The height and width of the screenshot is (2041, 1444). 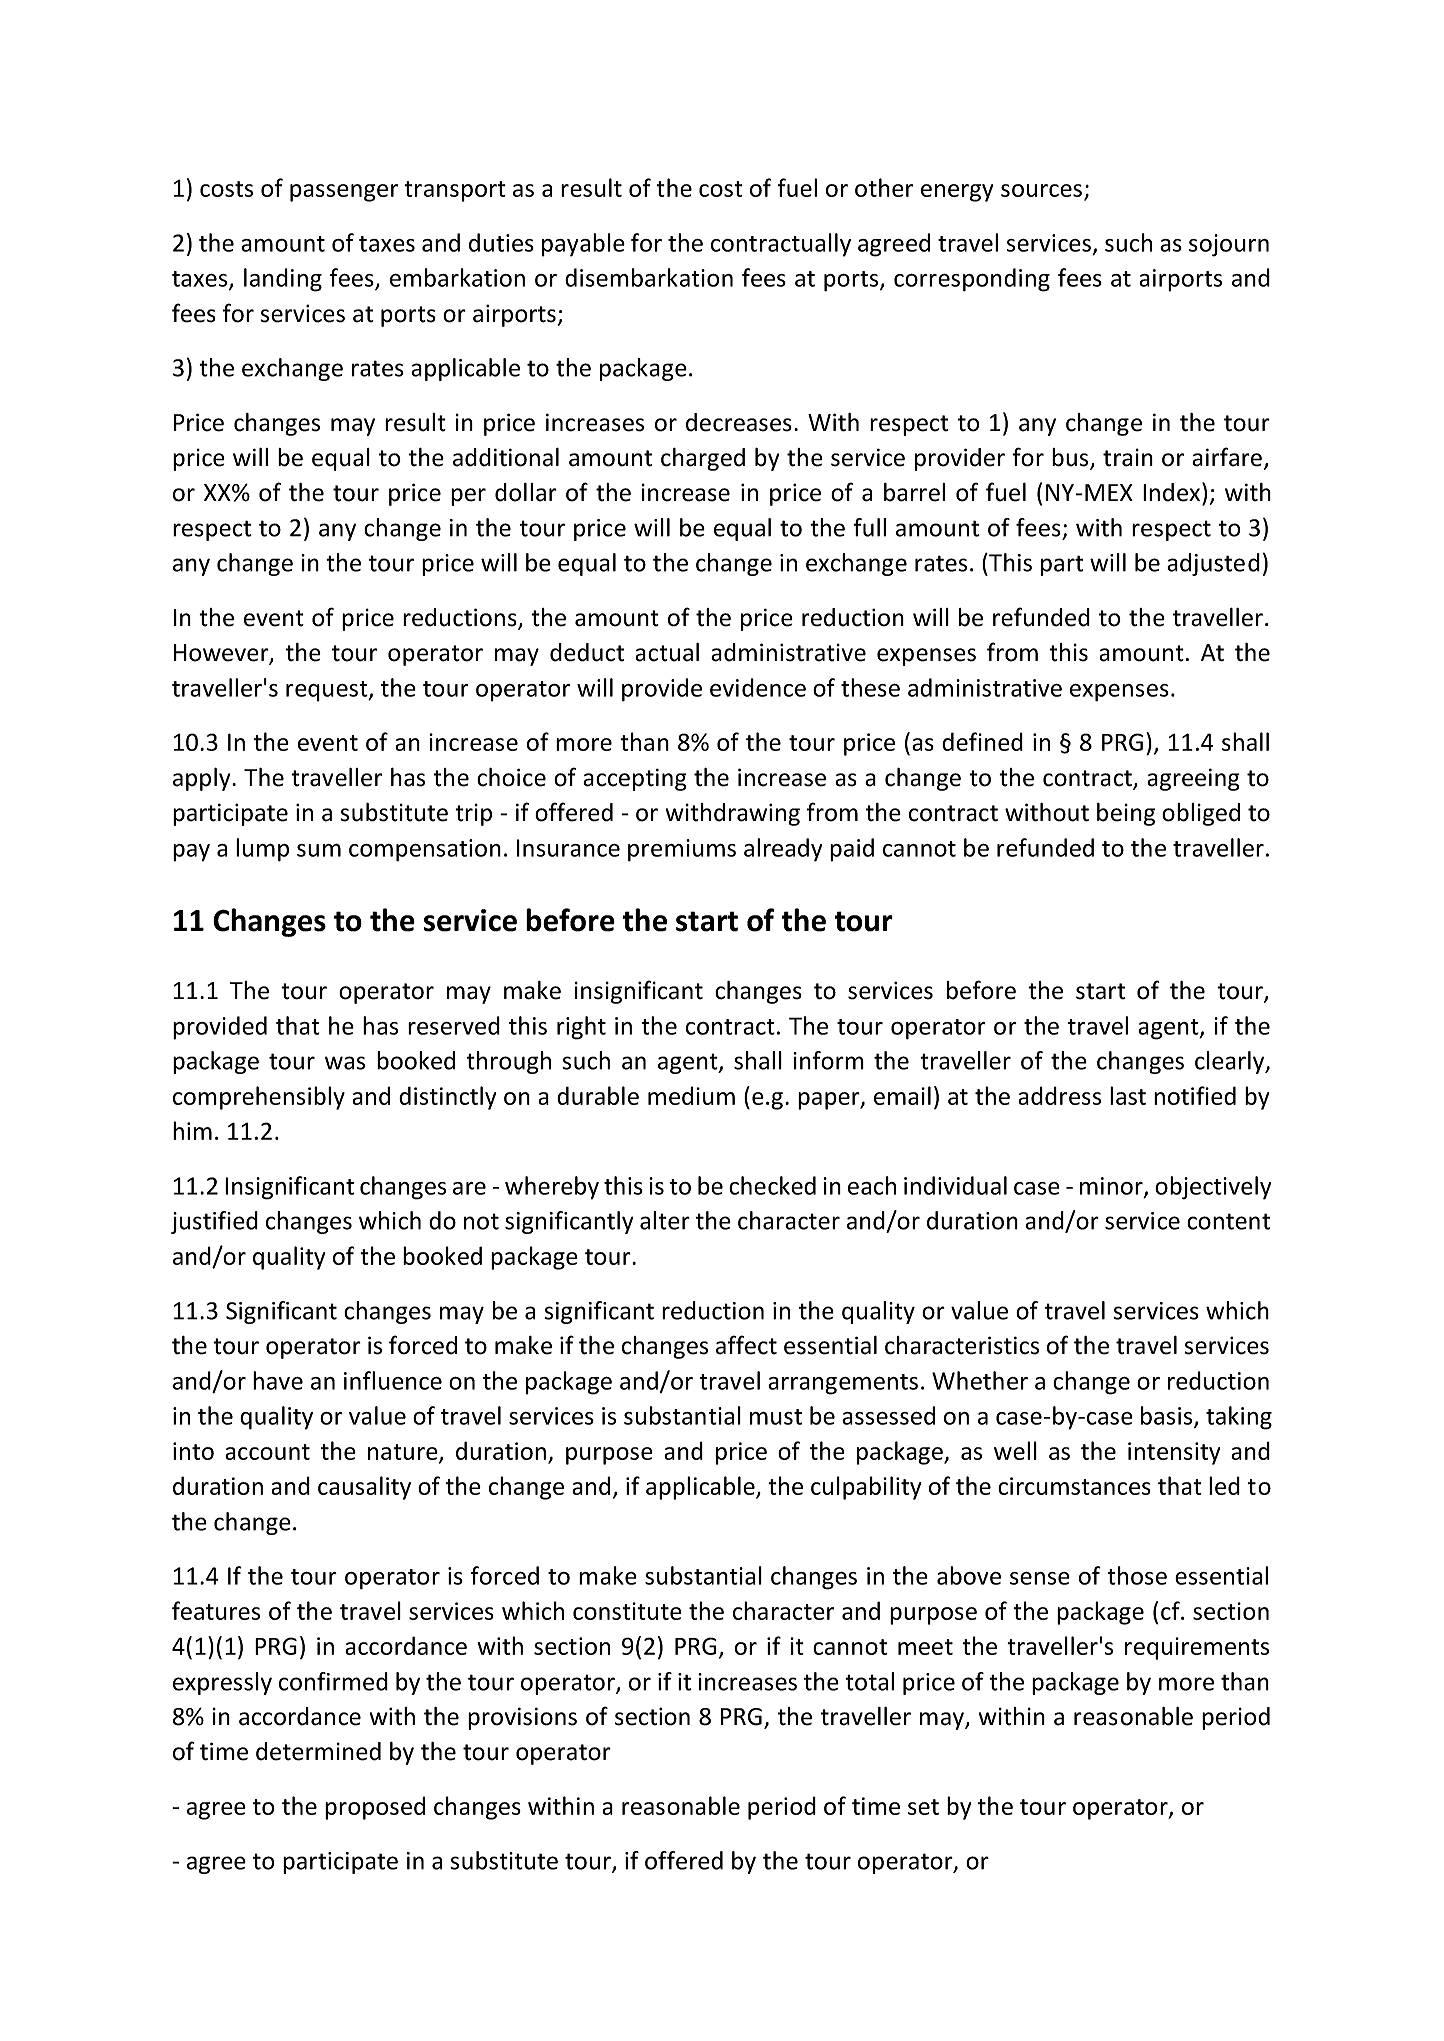 What do you see at coordinates (344, 193) in the screenshot?
I see `passenger` at bounding box center [344, 193].
